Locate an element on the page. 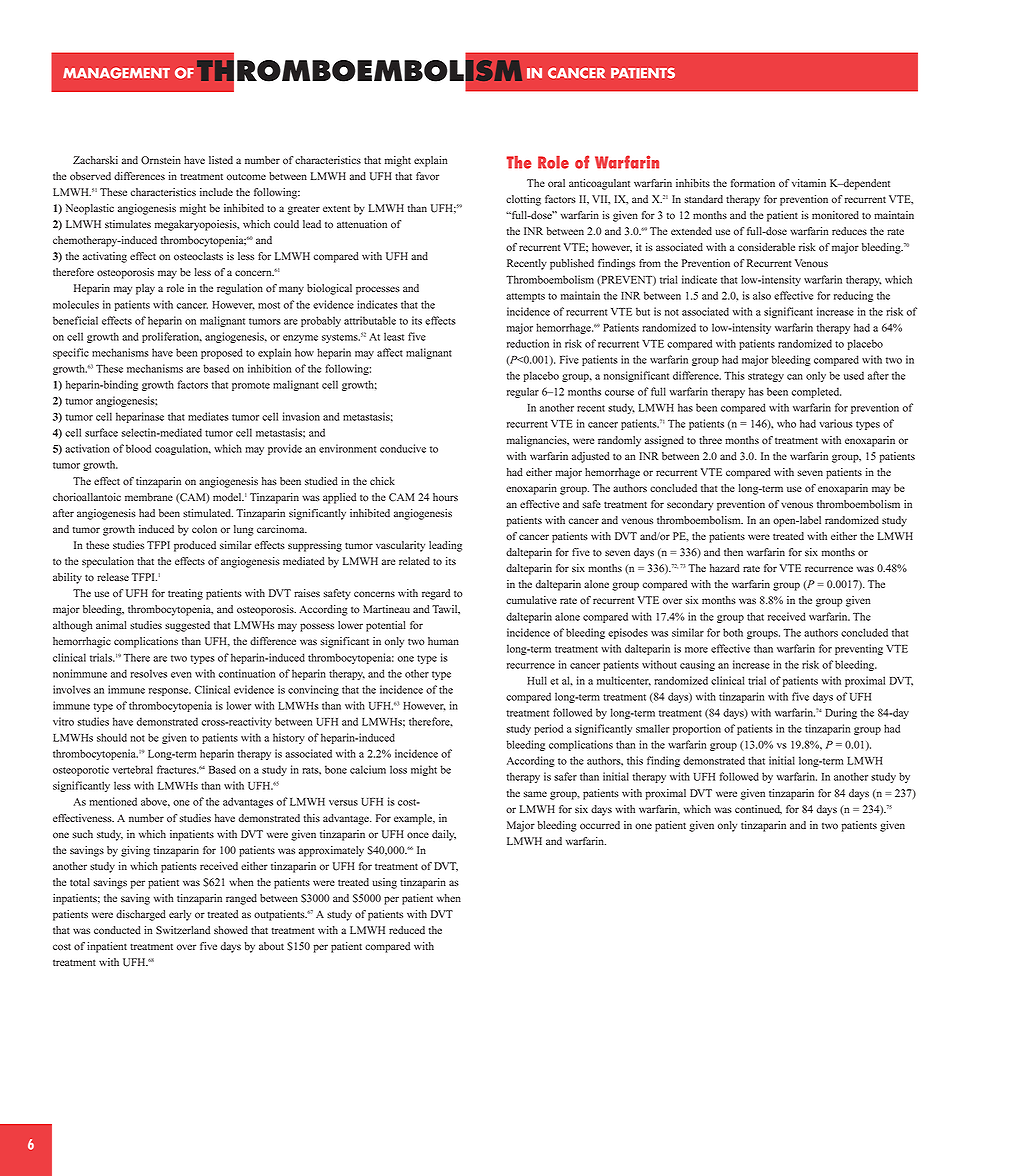 This page has height=1176, width=1031. related is located at coordinates (414, 561).
